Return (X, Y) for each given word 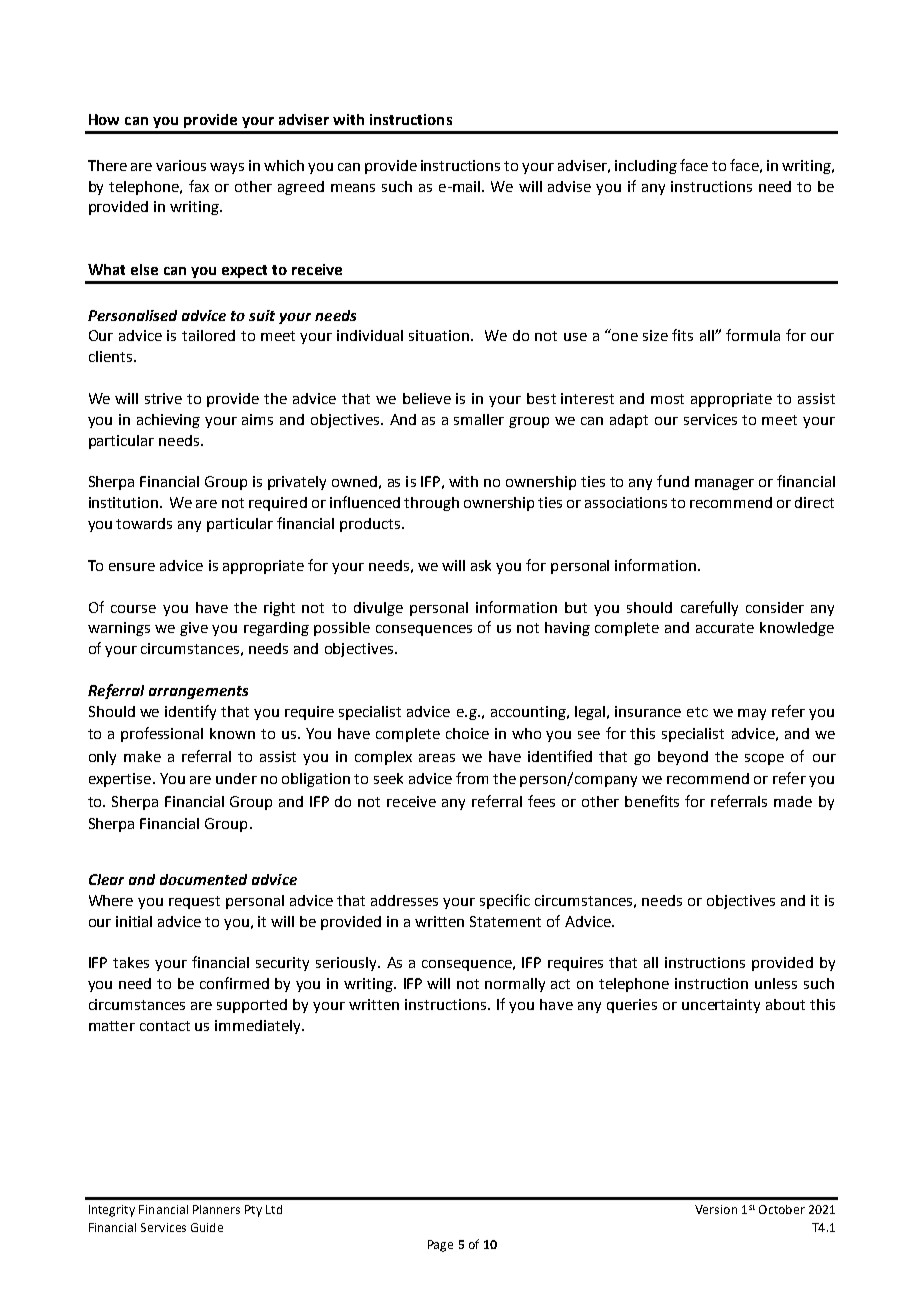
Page (440, 1246)
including (646, 167)
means (353, 188)
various (181, 165)
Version (716, 1209)
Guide (207, 1227)
